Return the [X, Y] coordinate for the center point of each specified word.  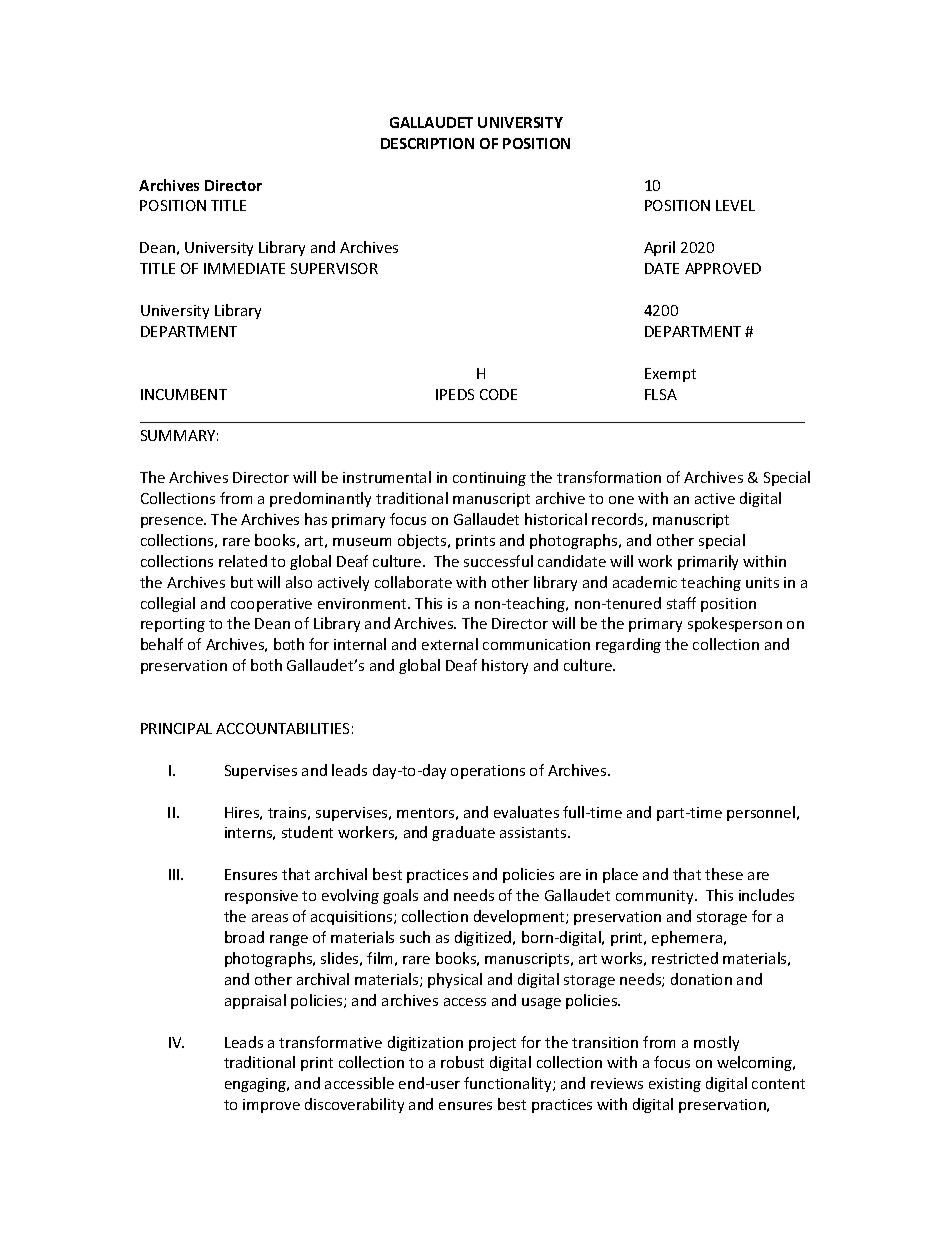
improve [271, 1106]
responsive [261, 897]
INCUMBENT [184, 394]
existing [675, 1085]
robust [462, 1062]
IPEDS [455, 394]
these [724, 874]
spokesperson [735, 624]
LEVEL [735, 205]
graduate [463, 833]
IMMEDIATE [244, 268]
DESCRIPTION [427, 143]
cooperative [271, 605]
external [450, 644]
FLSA [661, 394]
